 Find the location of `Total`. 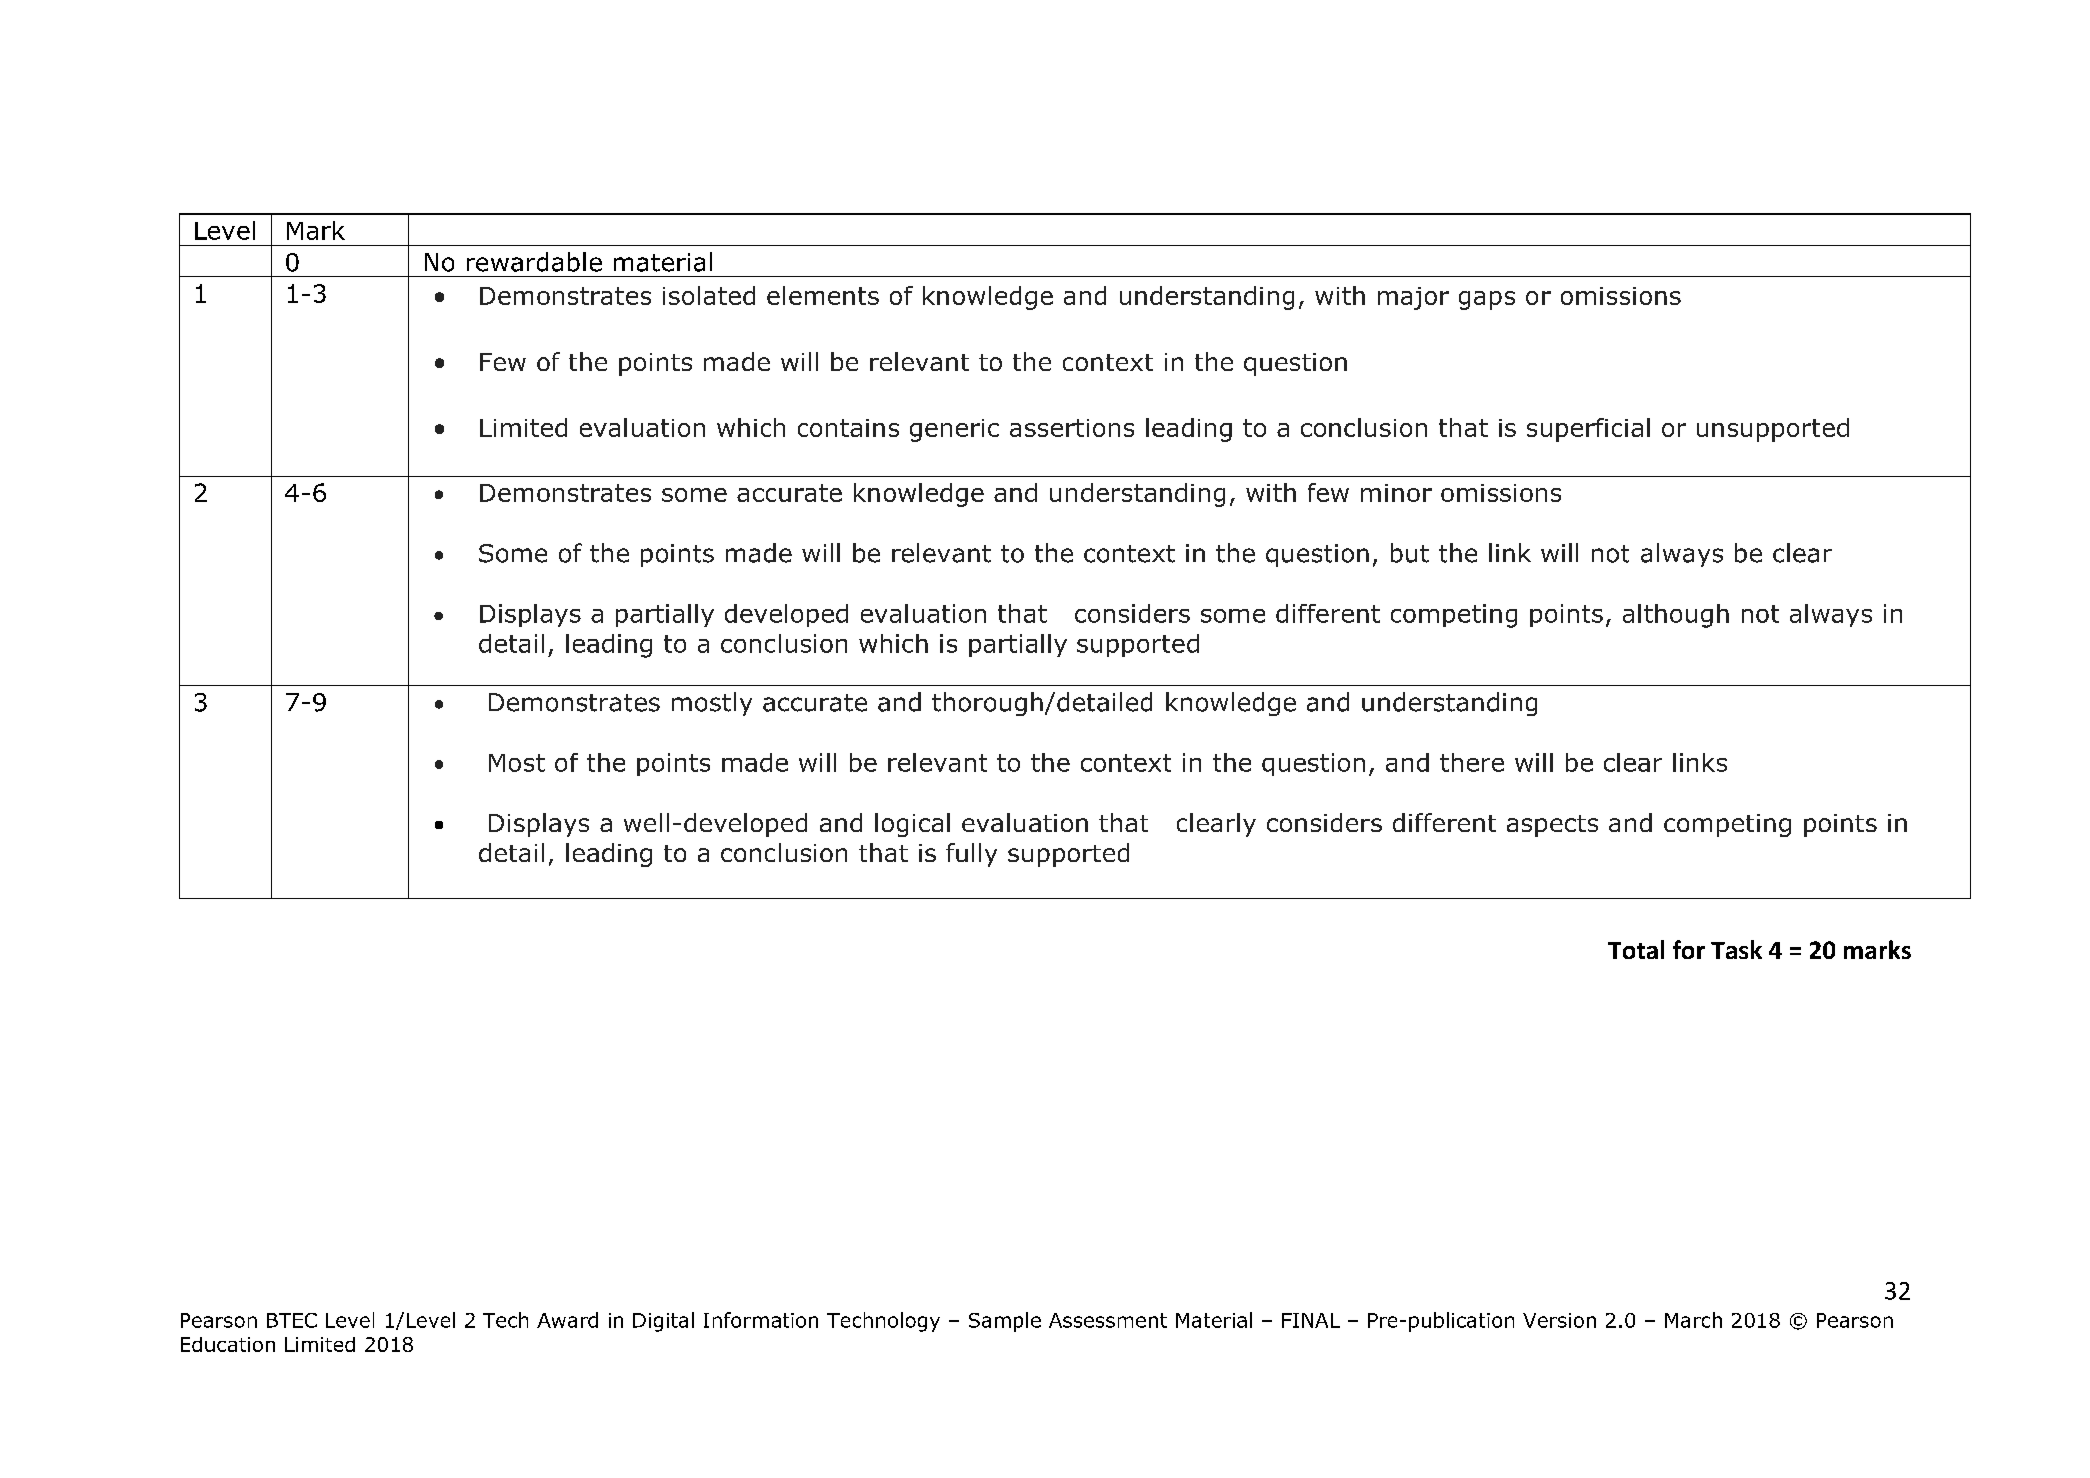

Total is located at coordinates (1636, 949).
